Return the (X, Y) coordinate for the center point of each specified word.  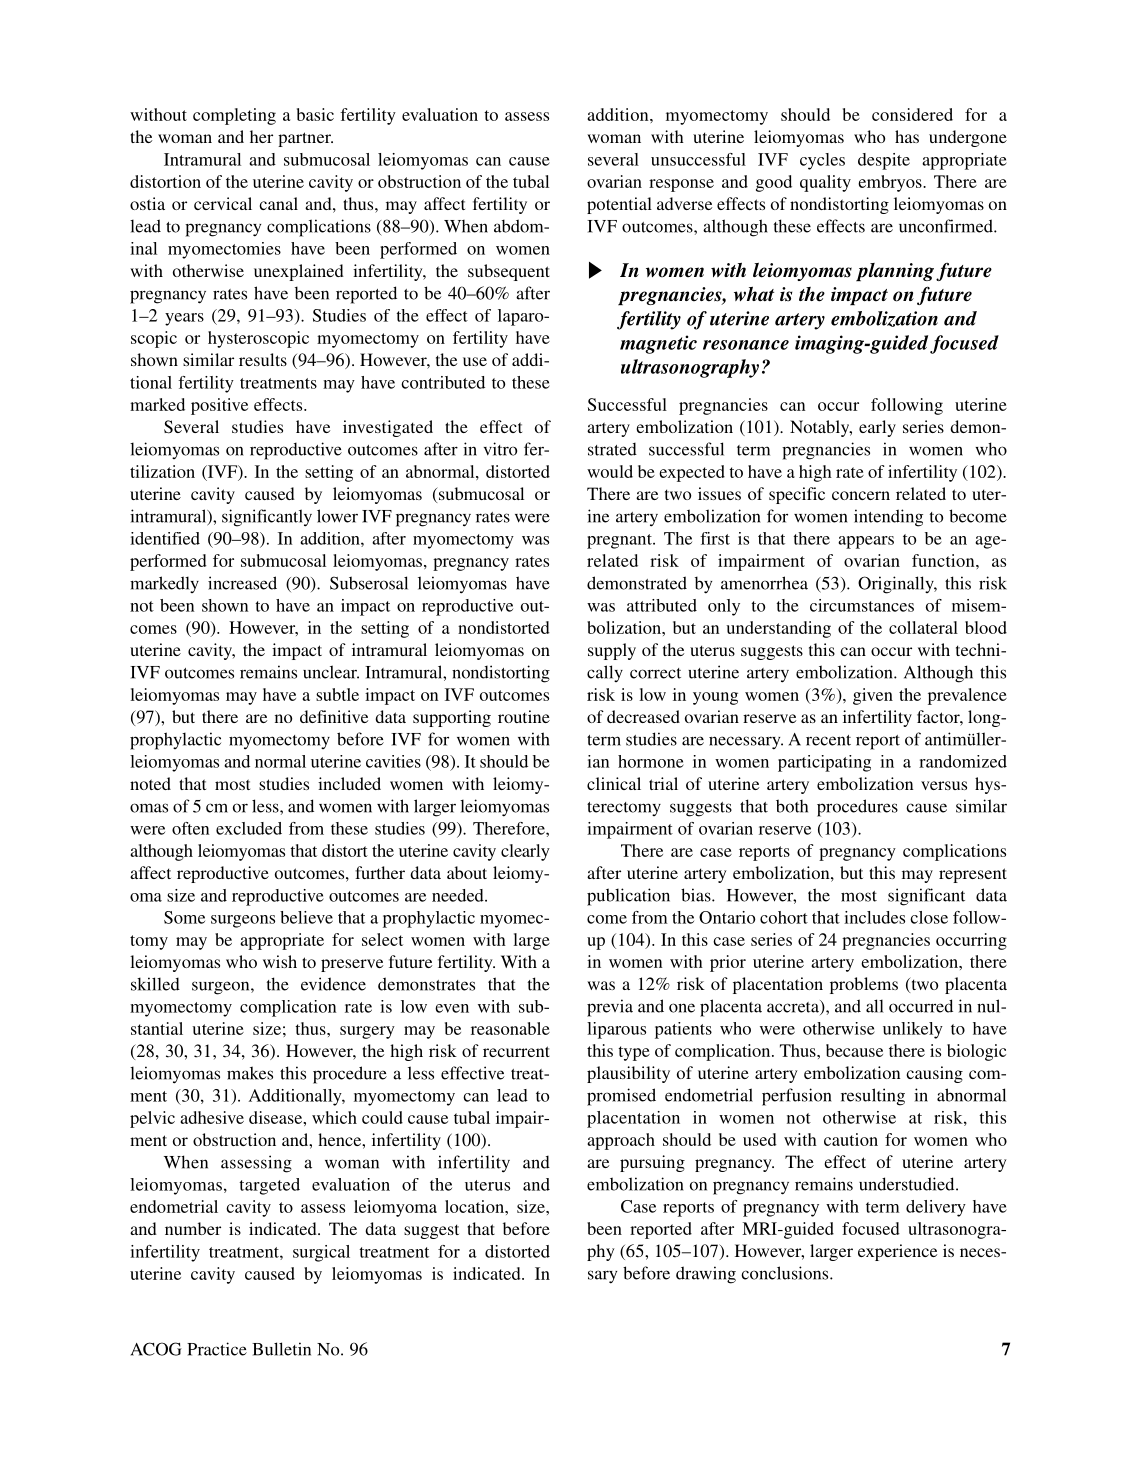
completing (234, 116)
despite (884, 161)
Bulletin (281, 1349)
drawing (706, 1275)
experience (897, 1252)
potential (619, 205)
